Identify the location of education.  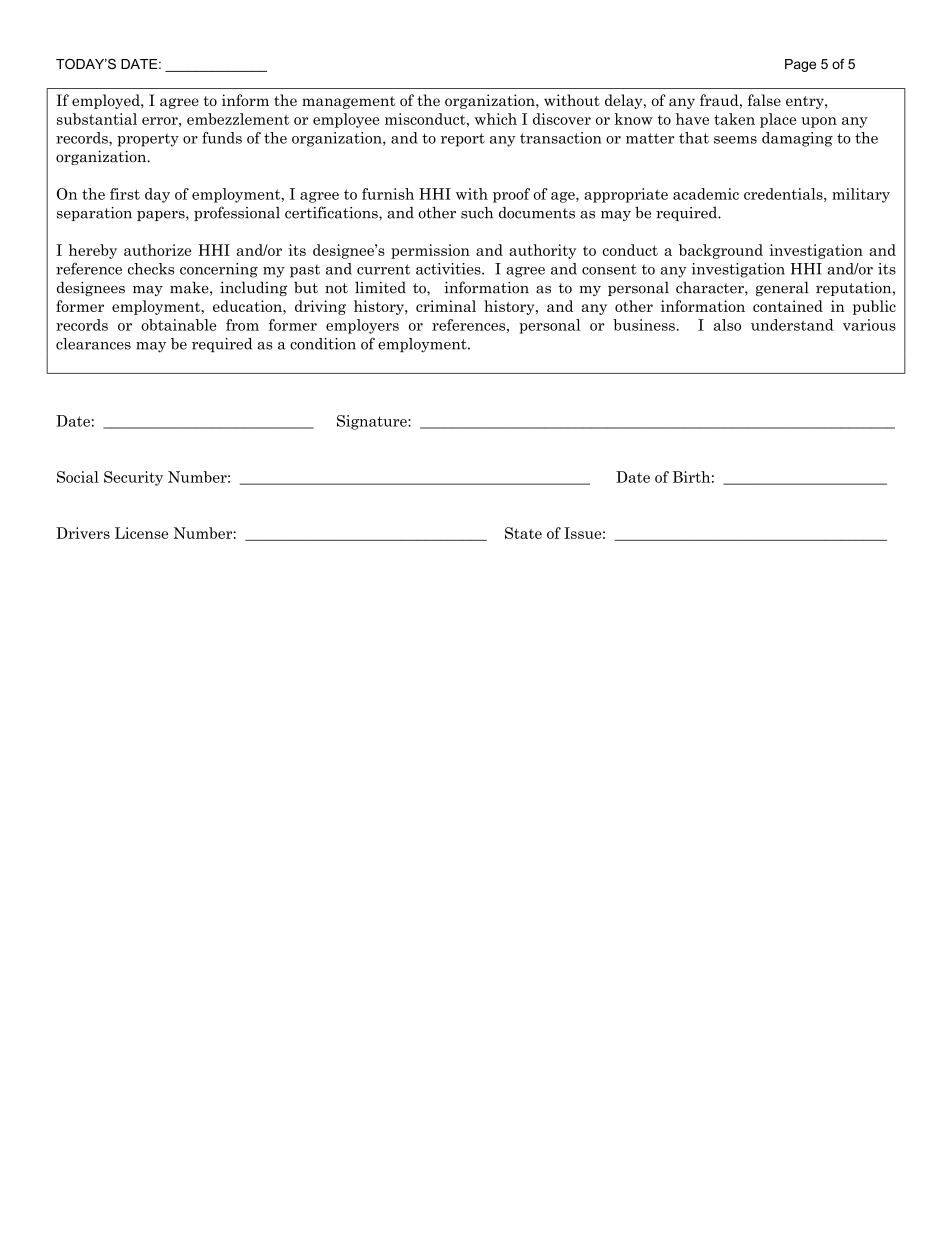
(248, 306).
